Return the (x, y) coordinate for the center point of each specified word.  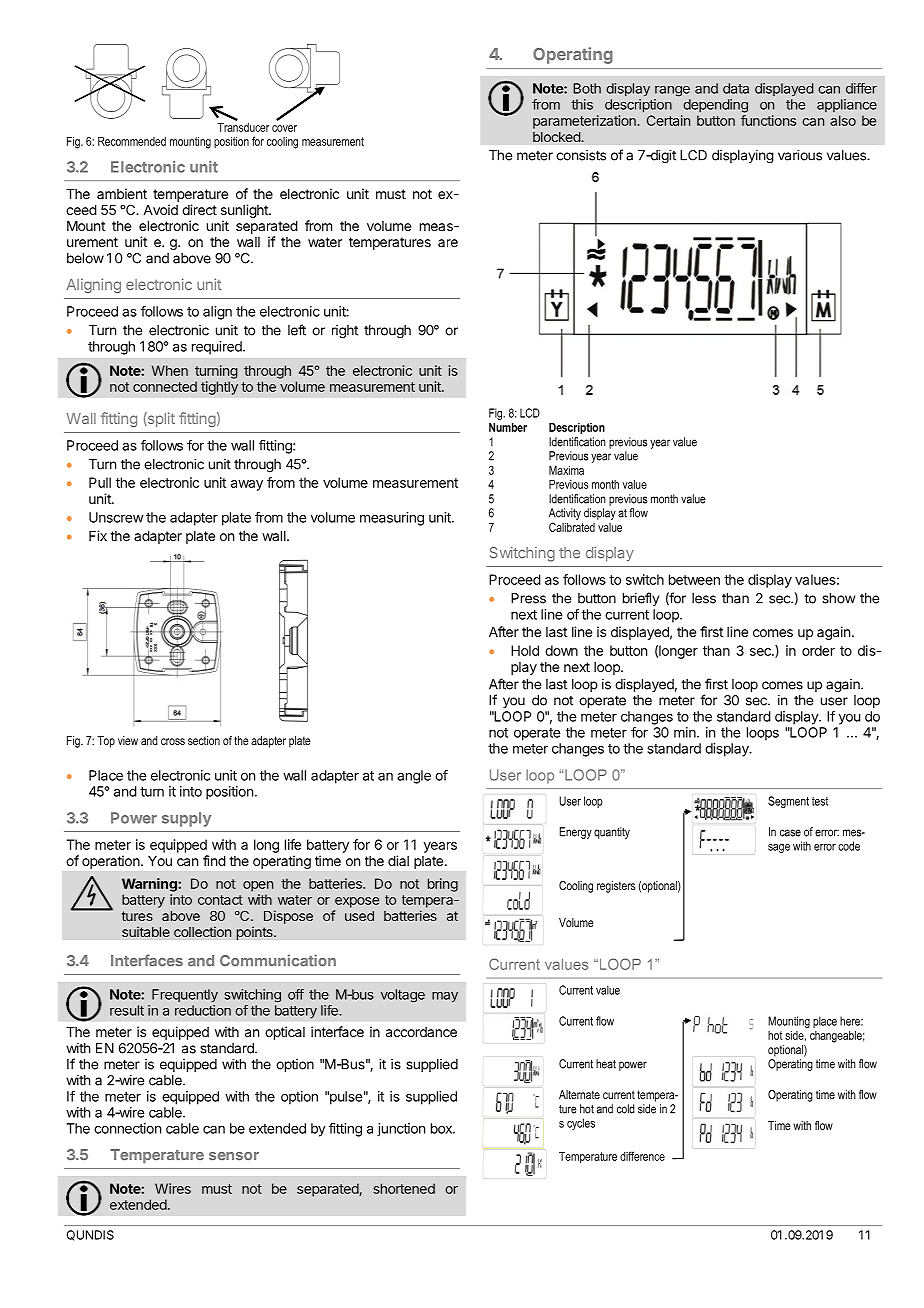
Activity (565, 514)
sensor (234, 1156)
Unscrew (116, 517)
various (800, 155)
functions (768, 120)
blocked (557, 136)
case (790, 833)
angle (414, 777)
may (445, 997)
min (686, 732)
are (448, 243)
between (694, 579)
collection (203, 931)
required (218, 348)
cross (173, 741)
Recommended (132, 141)
